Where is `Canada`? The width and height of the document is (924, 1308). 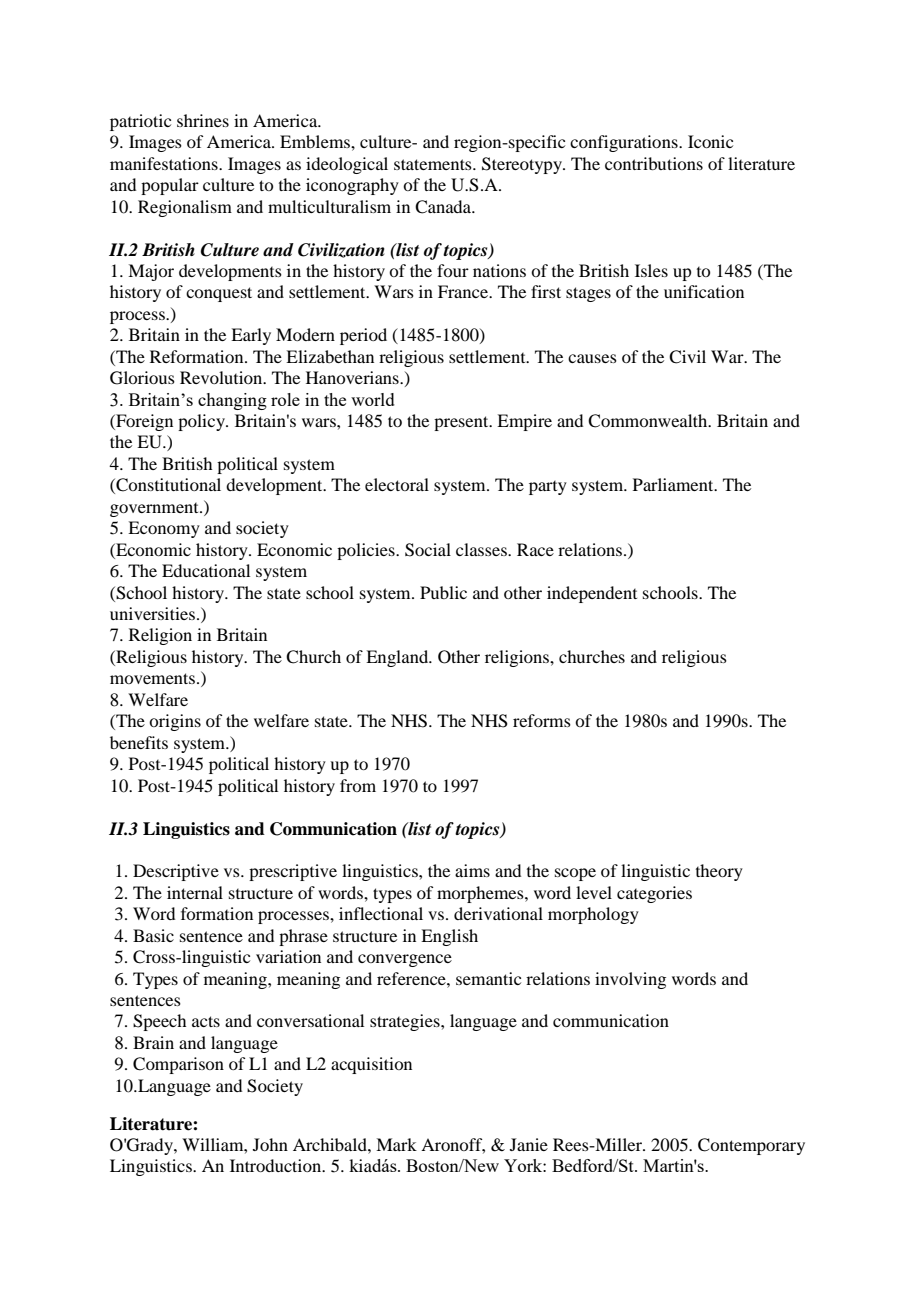 Canada is located at coordinates (444, 207).
